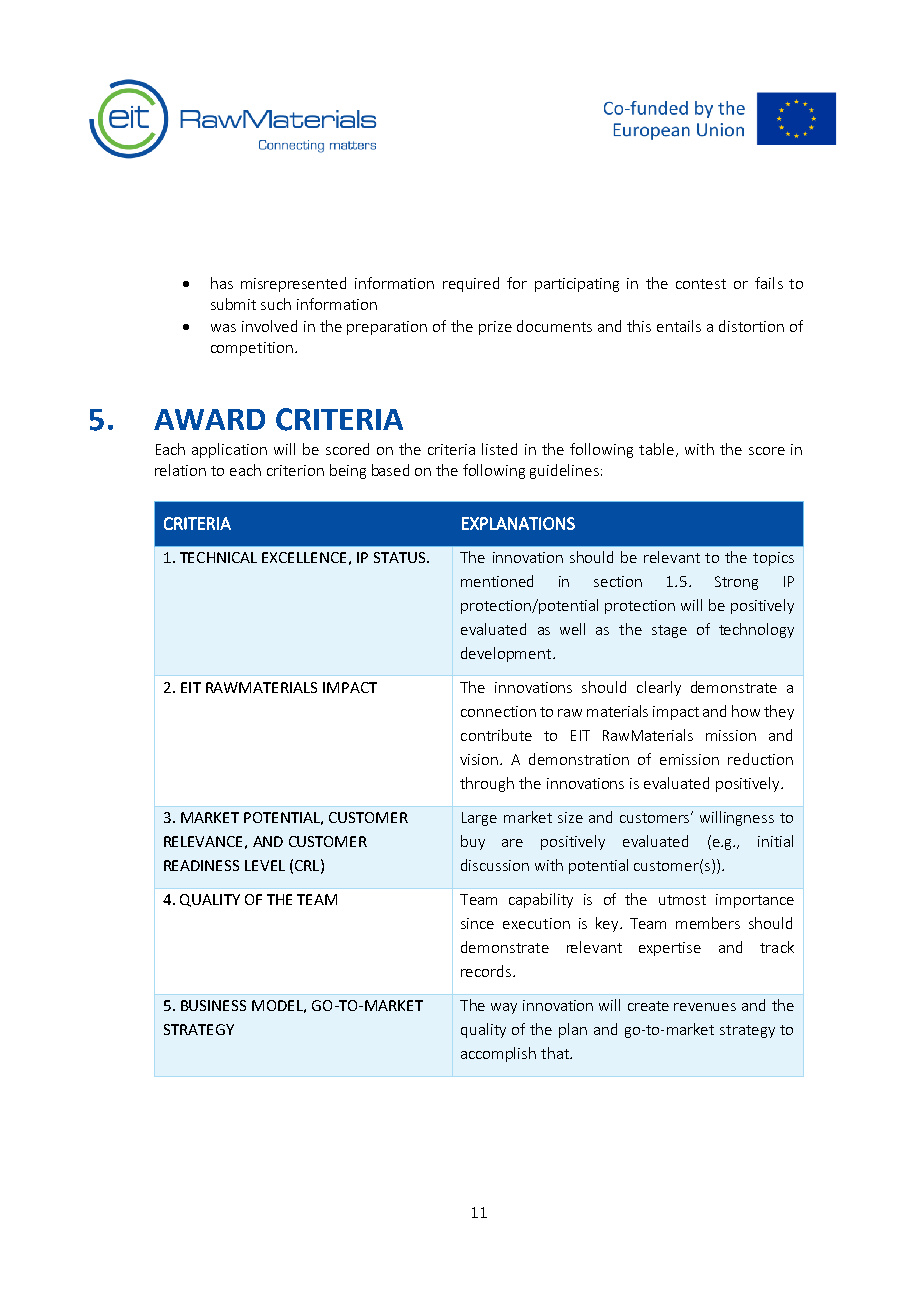 The height and width of the screenshot is (1308, 924). What do you see at coordinates (471, 284) in the screenshot?
I see `required` at bounding box center [471, 284].
